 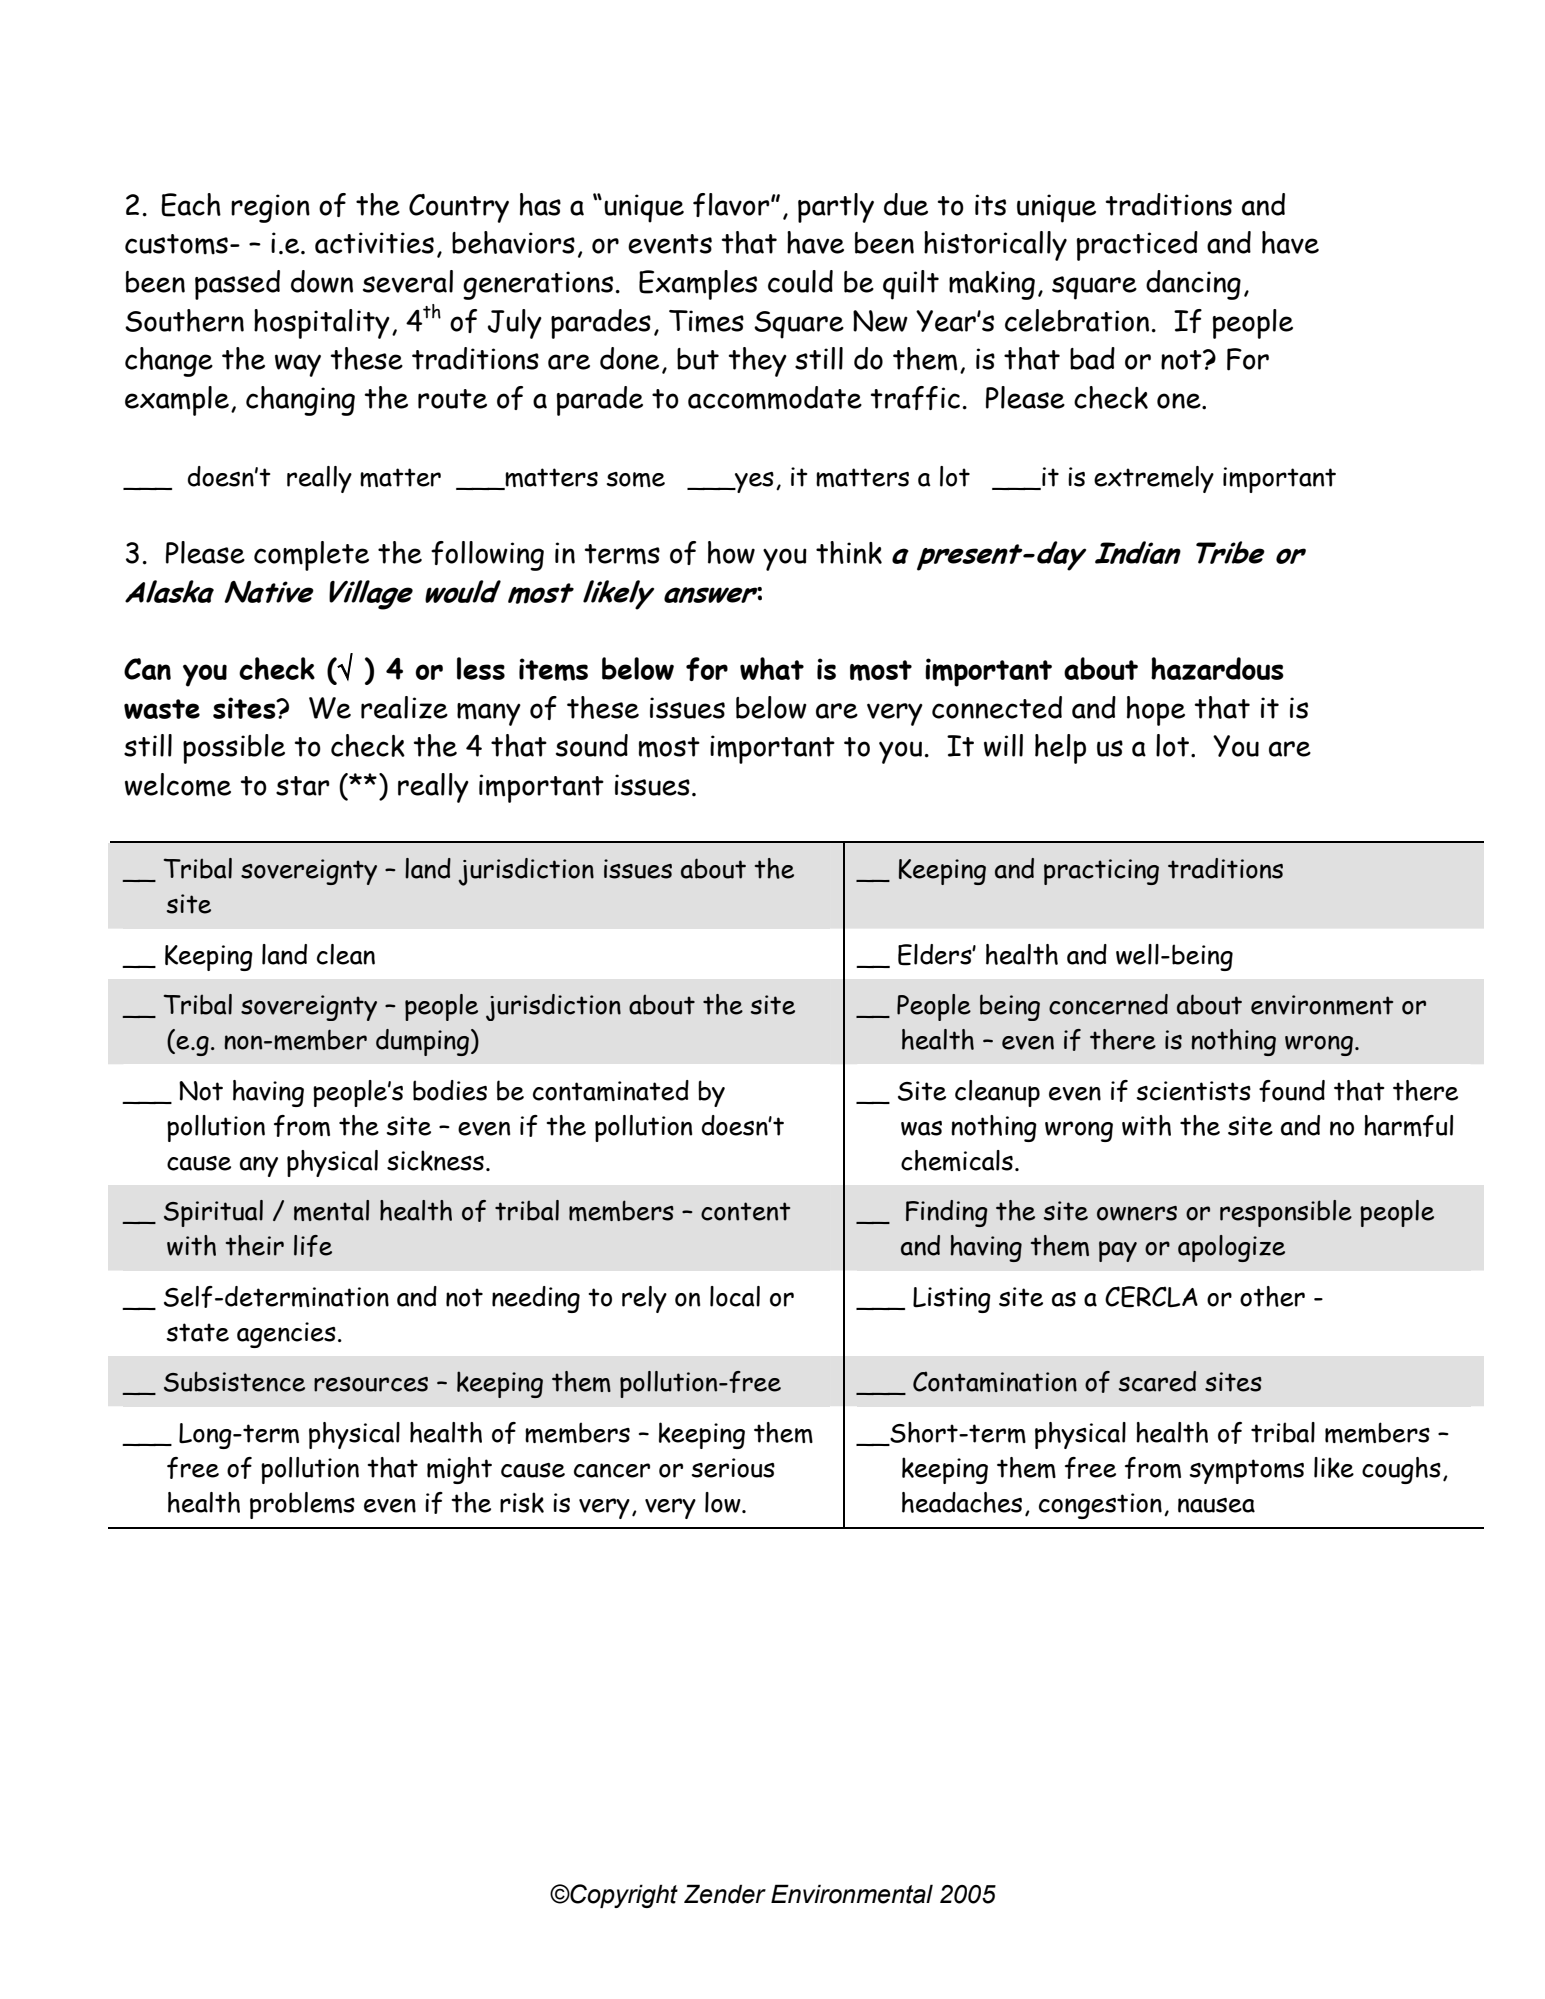 I want to click on activities, so click(x=374, y=243).
